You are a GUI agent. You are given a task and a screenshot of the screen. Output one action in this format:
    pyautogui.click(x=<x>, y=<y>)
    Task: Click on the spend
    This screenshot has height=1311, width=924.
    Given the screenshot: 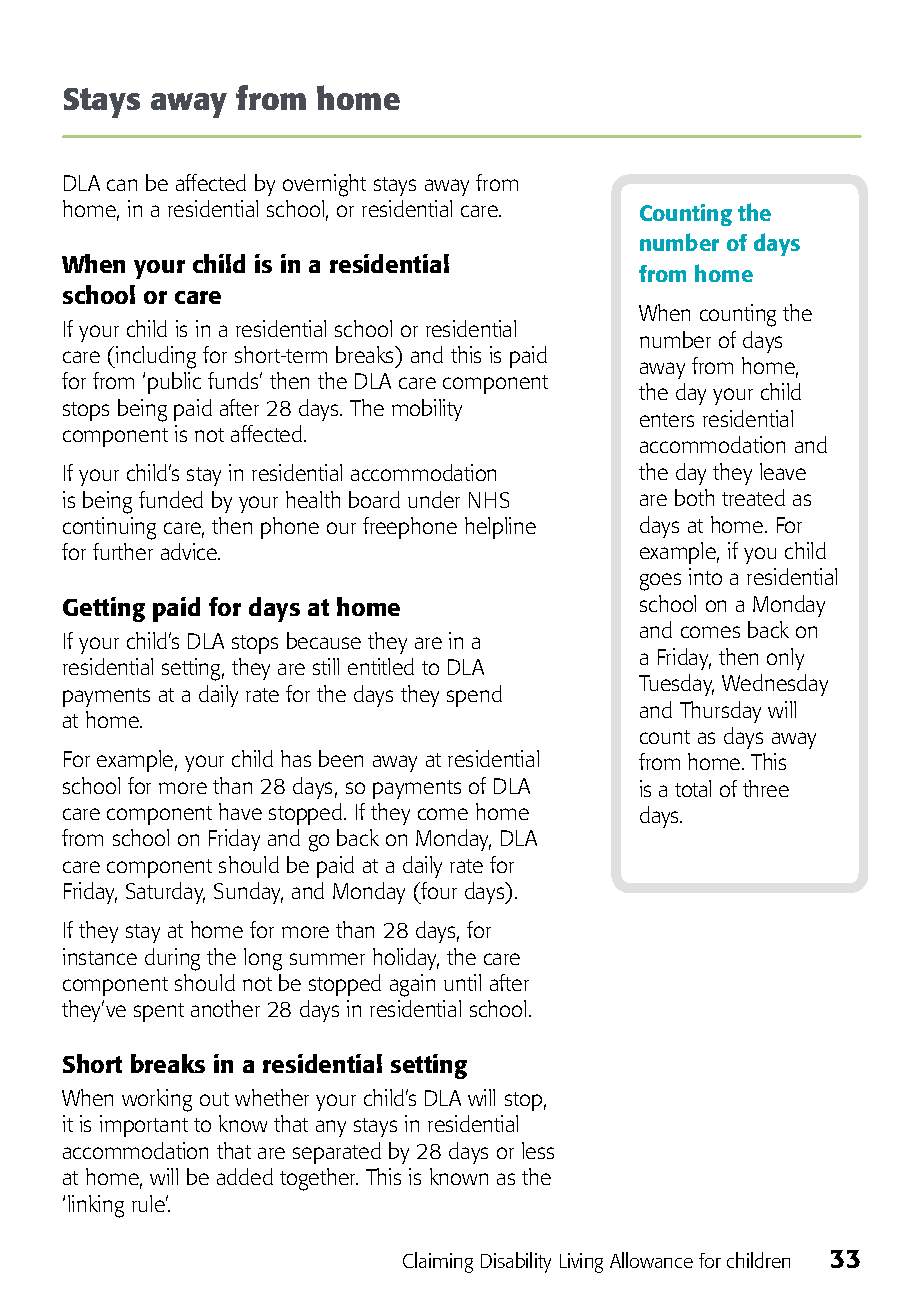 What is the action you would take?
    pyautogui.click(x=474, y=696)
